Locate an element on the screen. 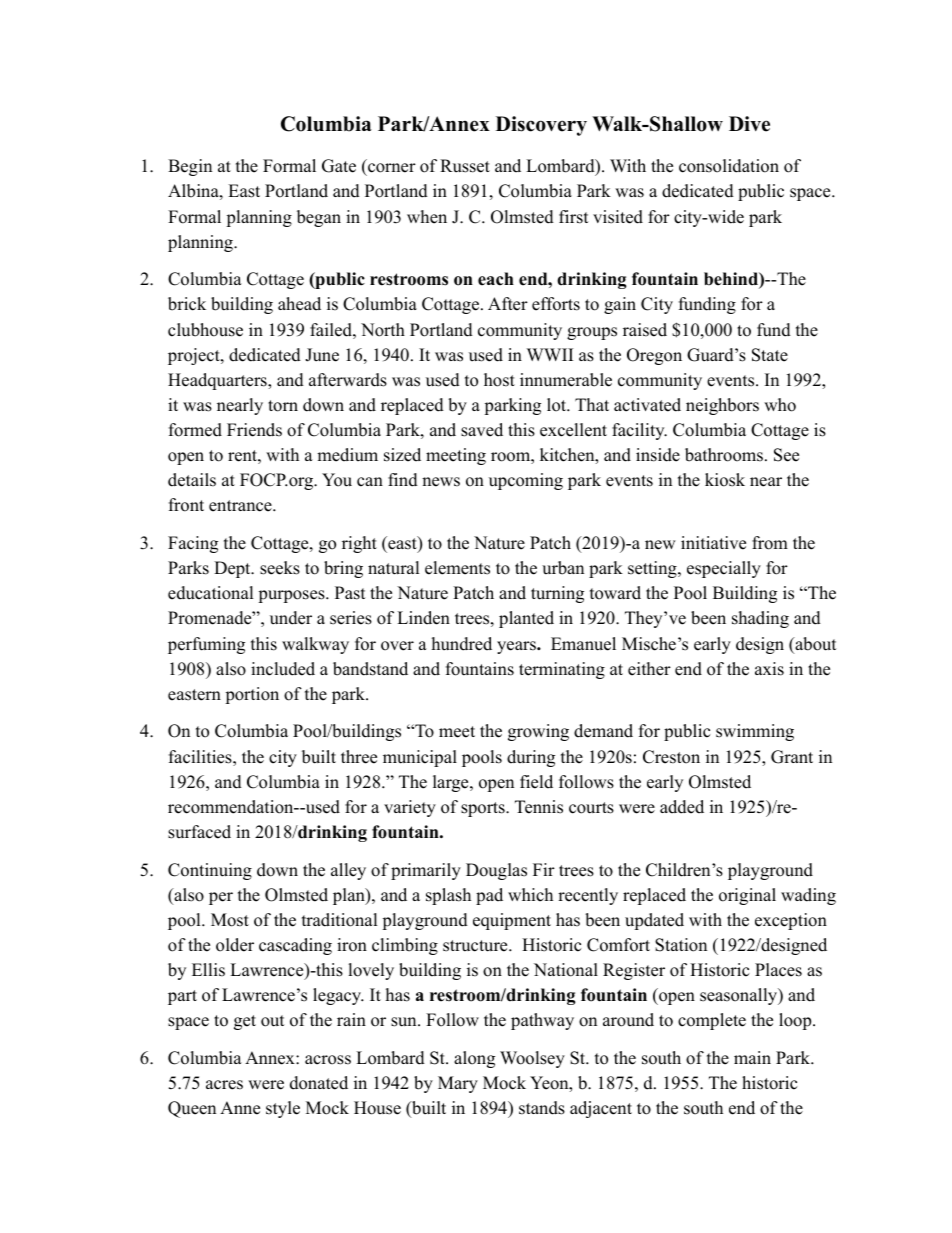  Begin is located at coordinates (190, 167).
